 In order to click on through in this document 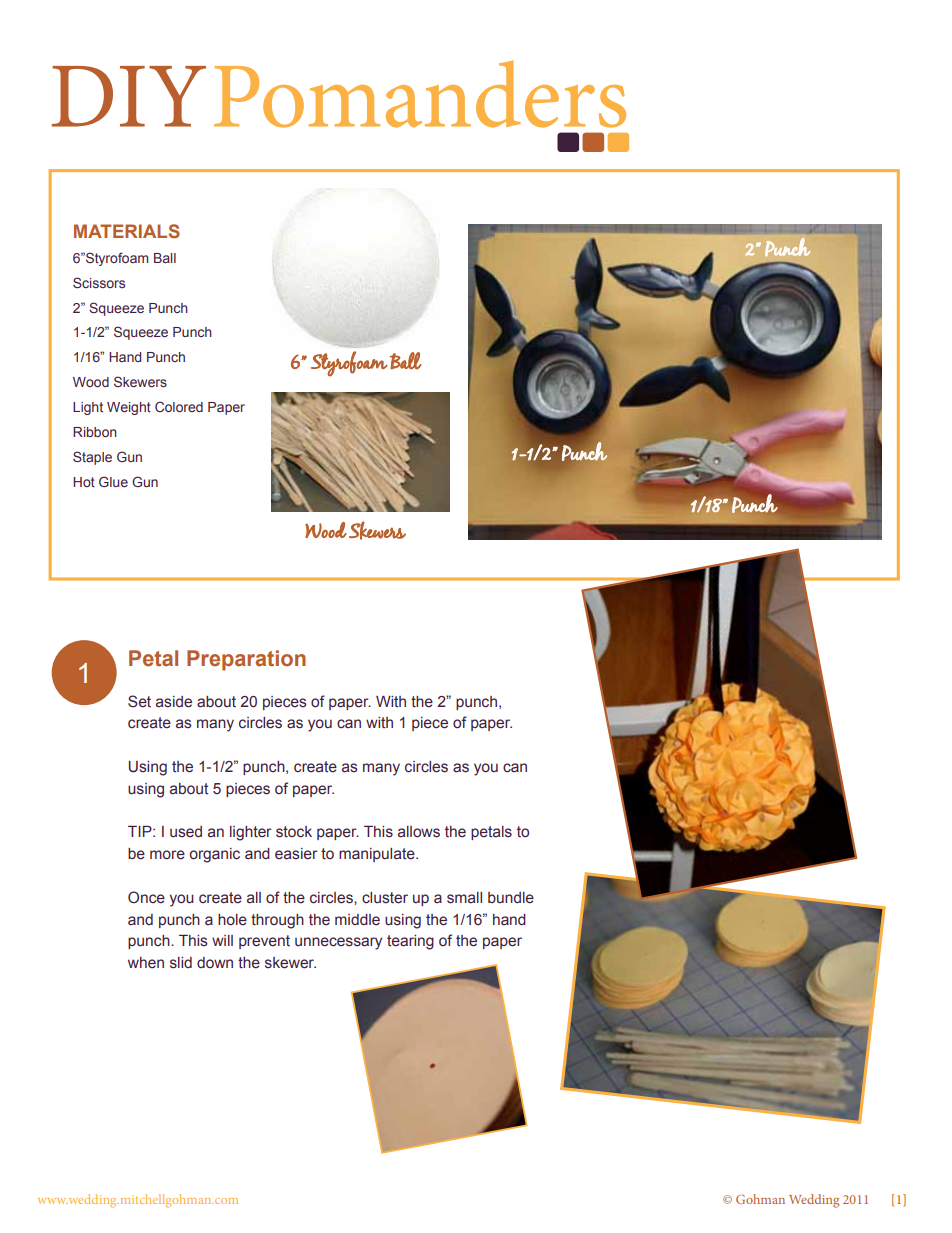, I will do `click(277, 921)`.
